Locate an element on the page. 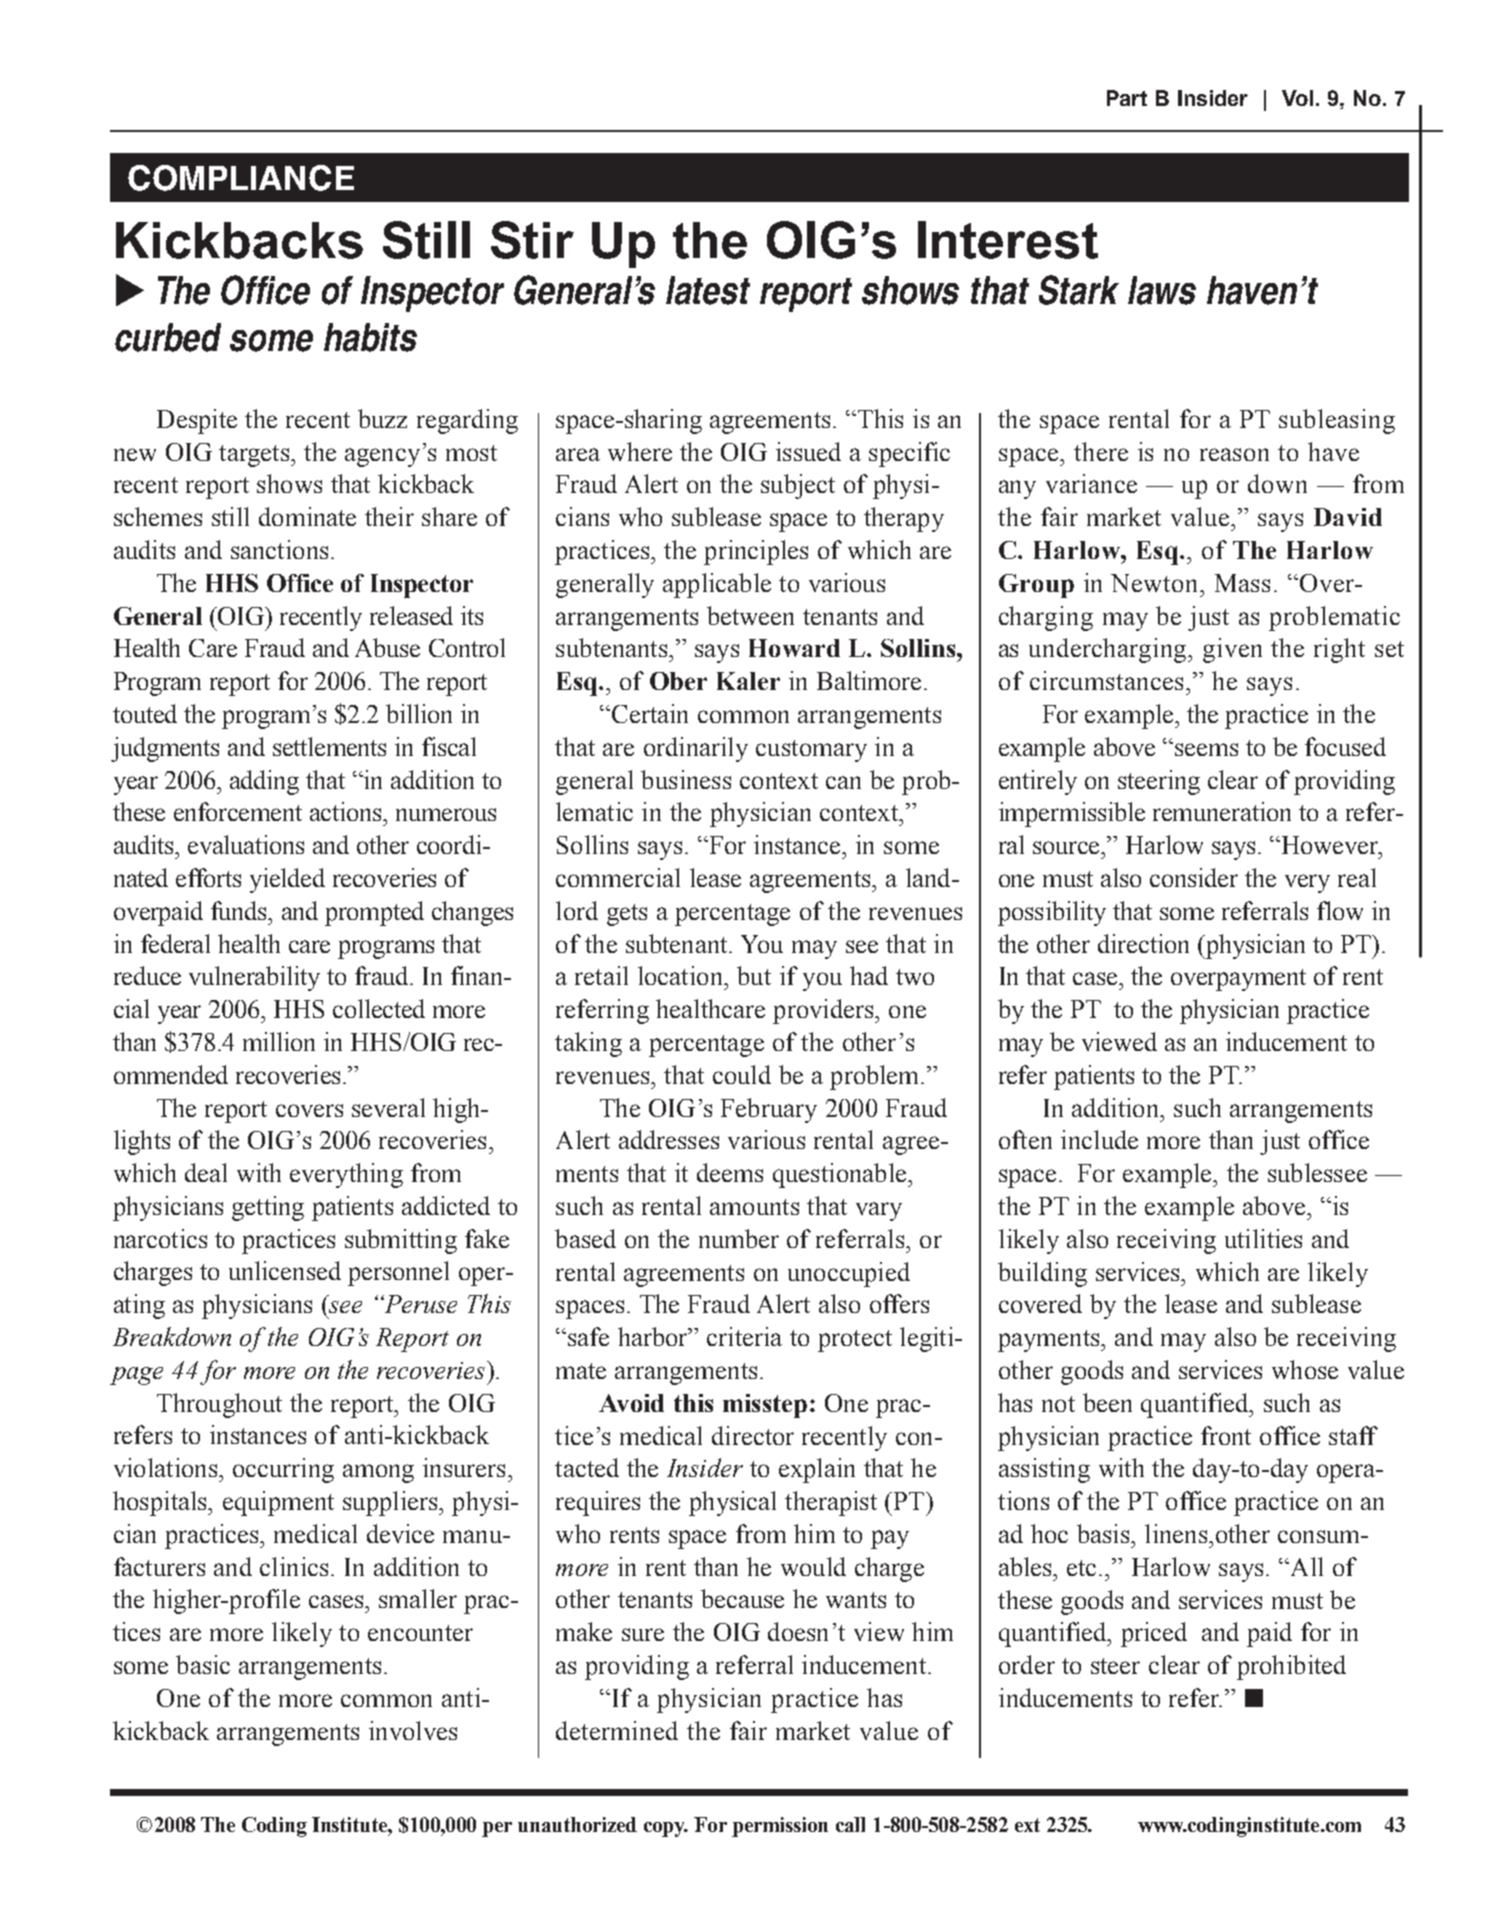  involves is located at coordinates (413, 1730).
